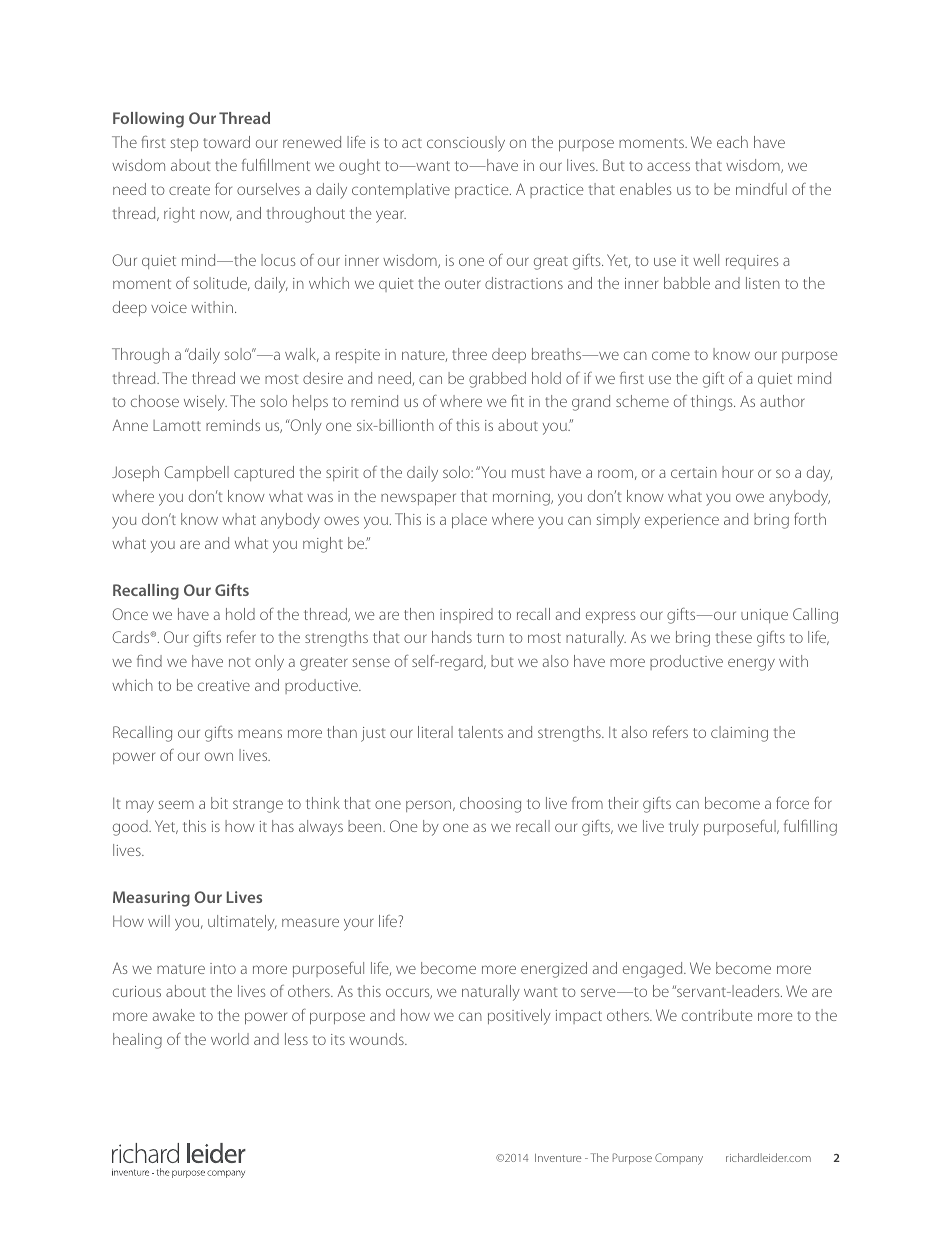 This screenshot has width=952, height=1233. Describe the element at coordinates (226, 142) in the screenshot. I see `toward` at that location.
